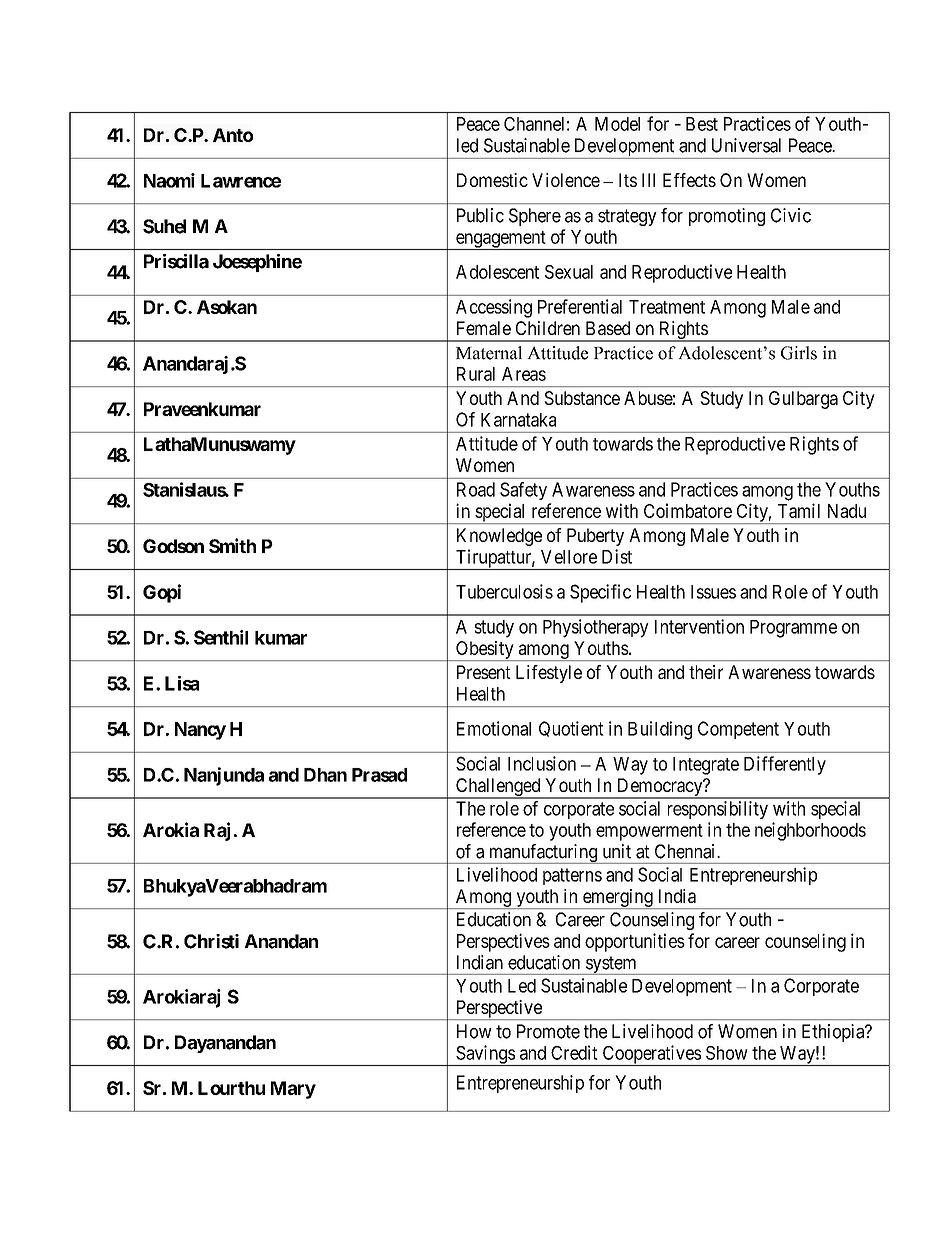 Image resolution: width=952 pixels, height=1233 pixels. Describe the element at coordinates (504, 591) in the page. I see `Tuberculosis` at that location.
